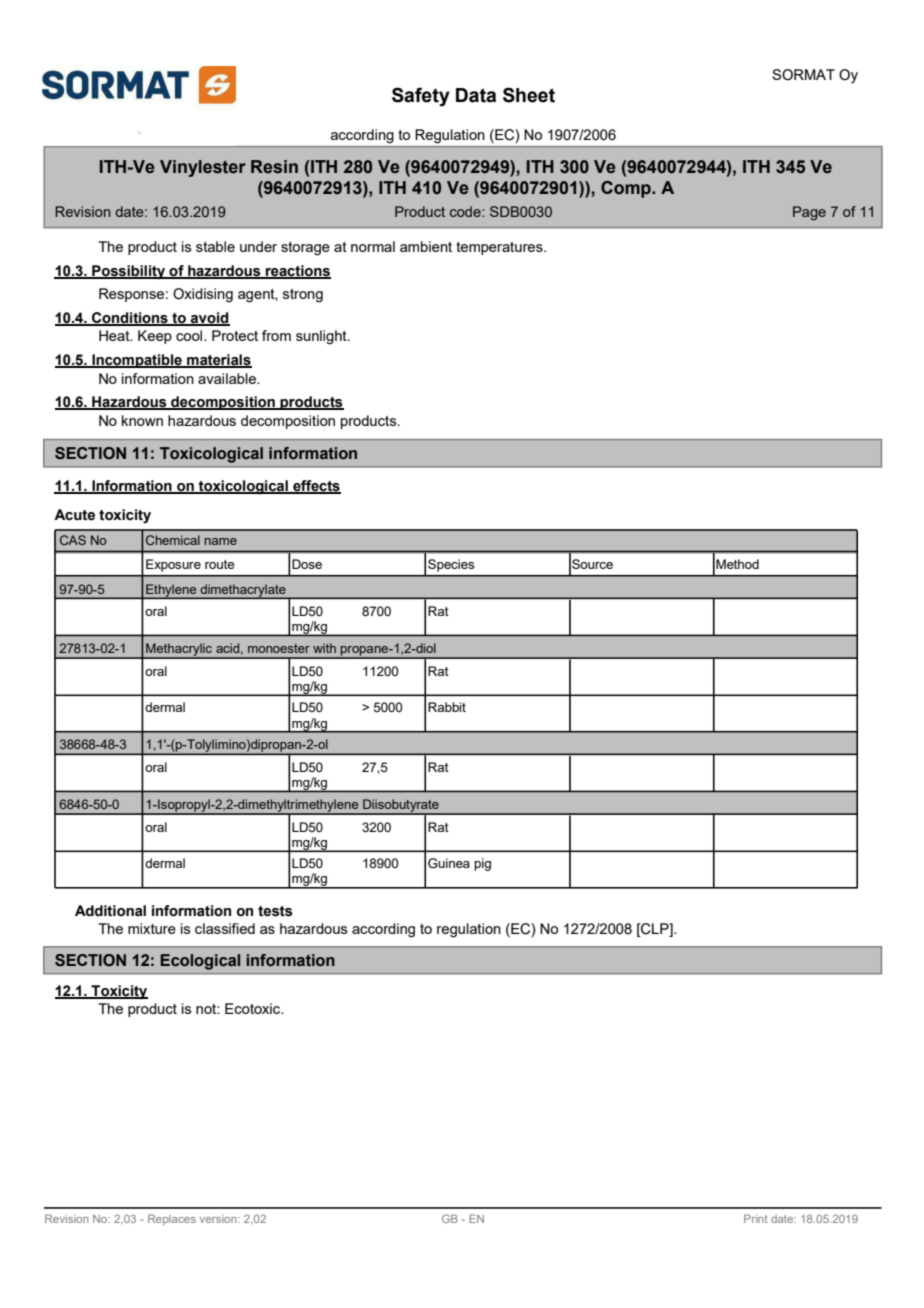 The height and width of the screenshot is (1308, 924). I want to click on Page, so click(809, 213).
